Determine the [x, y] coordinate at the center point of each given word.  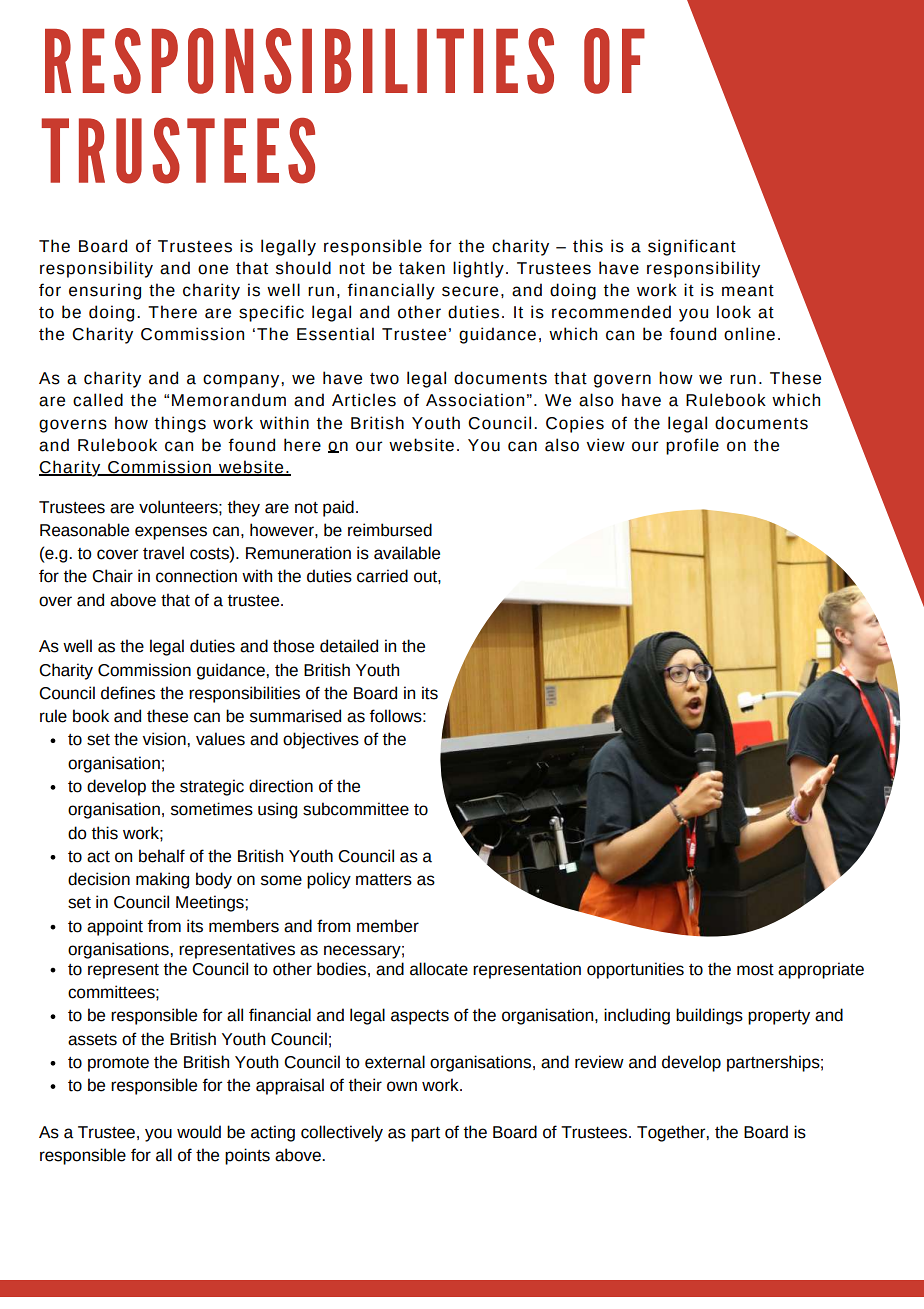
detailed [349, 646]
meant [748, 291]
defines [128, 693]
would [199, 1132]
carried [382, 576]
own [402, 1086]
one [213, 269]
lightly [478, 269]
